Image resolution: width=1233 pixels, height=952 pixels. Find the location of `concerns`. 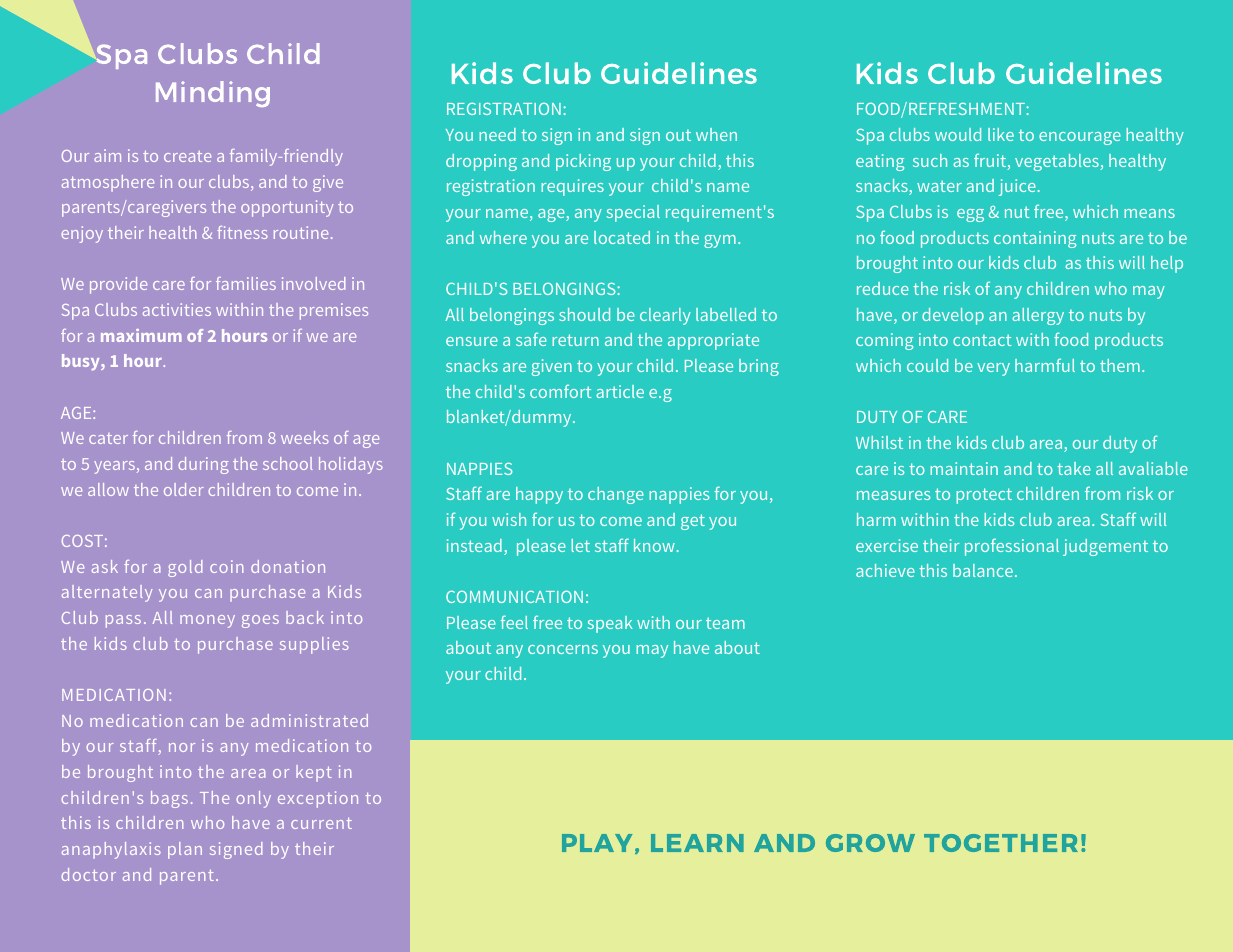

concerns is located at coordinates (563, 649).
